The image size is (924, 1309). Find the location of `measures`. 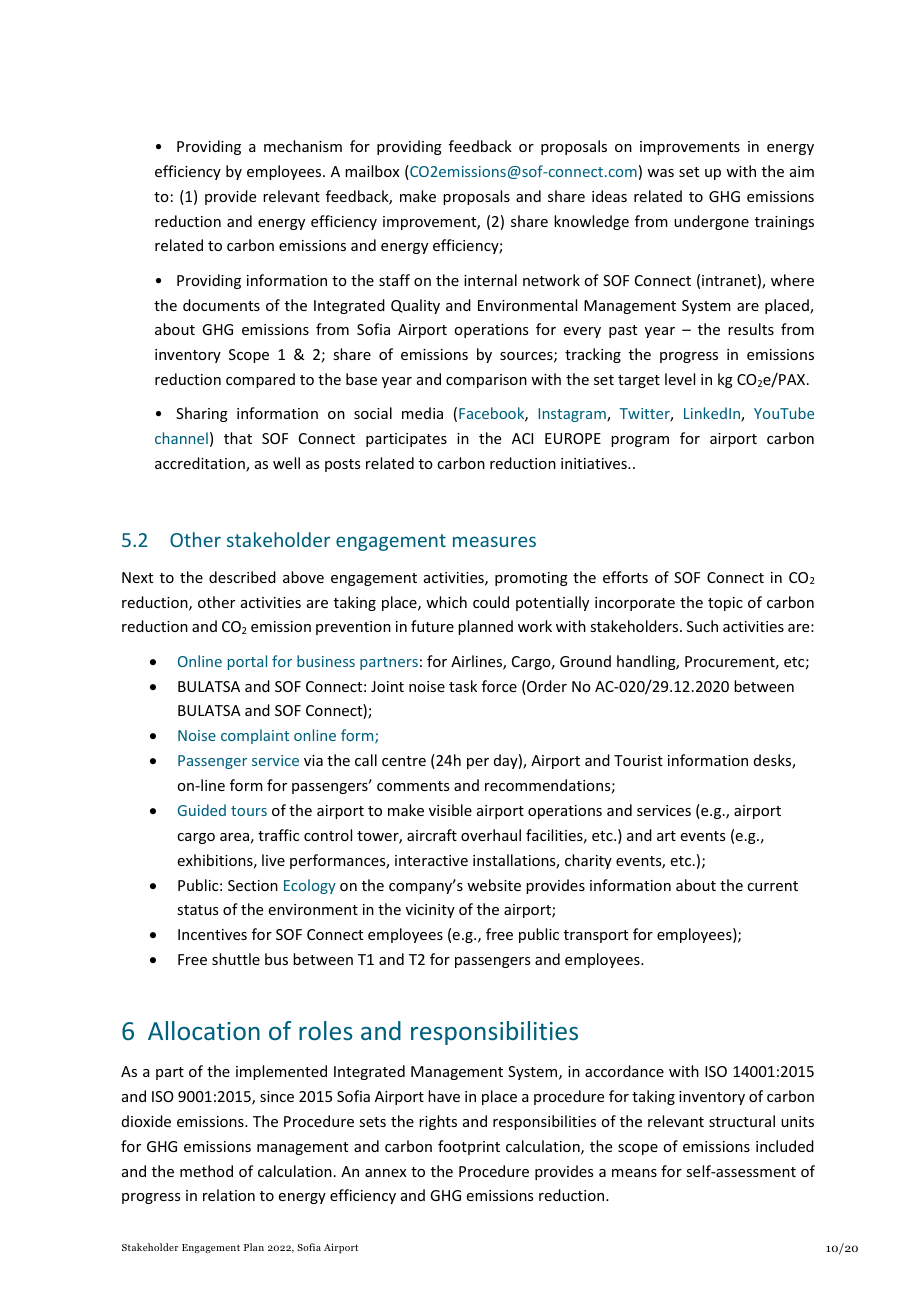

measures is located at coordinates (494, 541).
